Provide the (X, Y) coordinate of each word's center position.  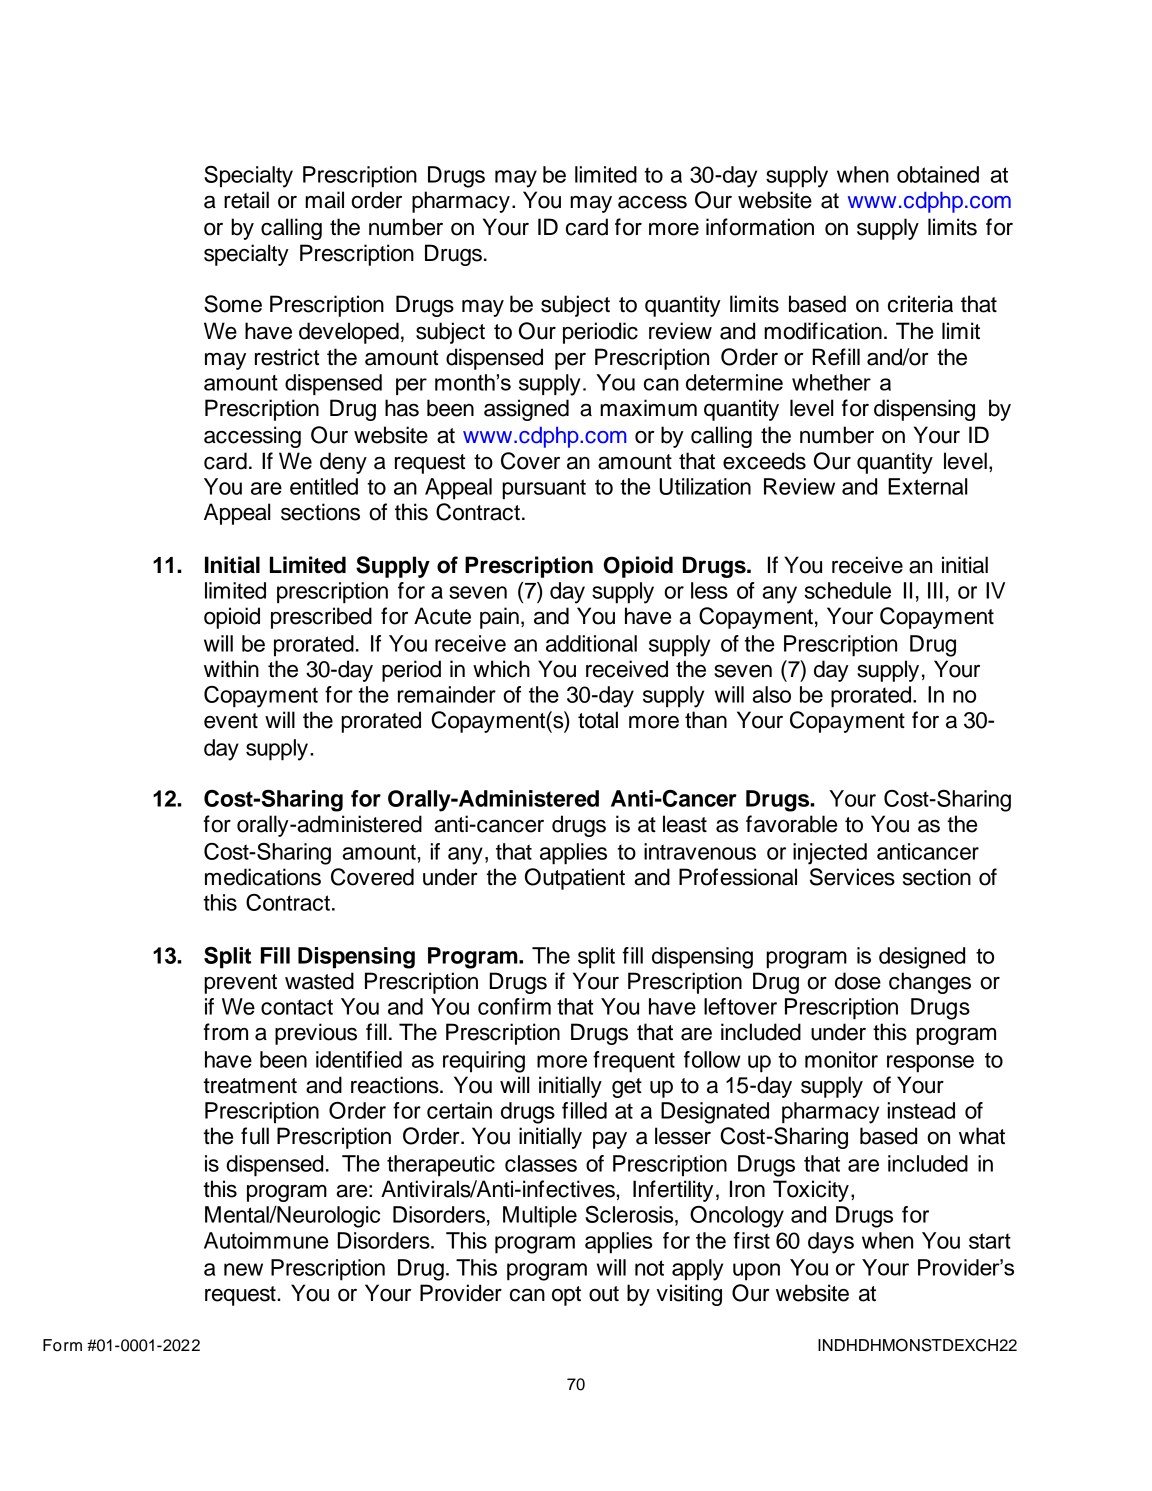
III (935, 590)
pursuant (544, 489)
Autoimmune (266, 1240)
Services (852, 877)
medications (263, 877)
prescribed (321, 618)
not (649, 1268)
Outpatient (575, 879)
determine (734, 382)
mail (324, 200)
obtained (938, 174)
